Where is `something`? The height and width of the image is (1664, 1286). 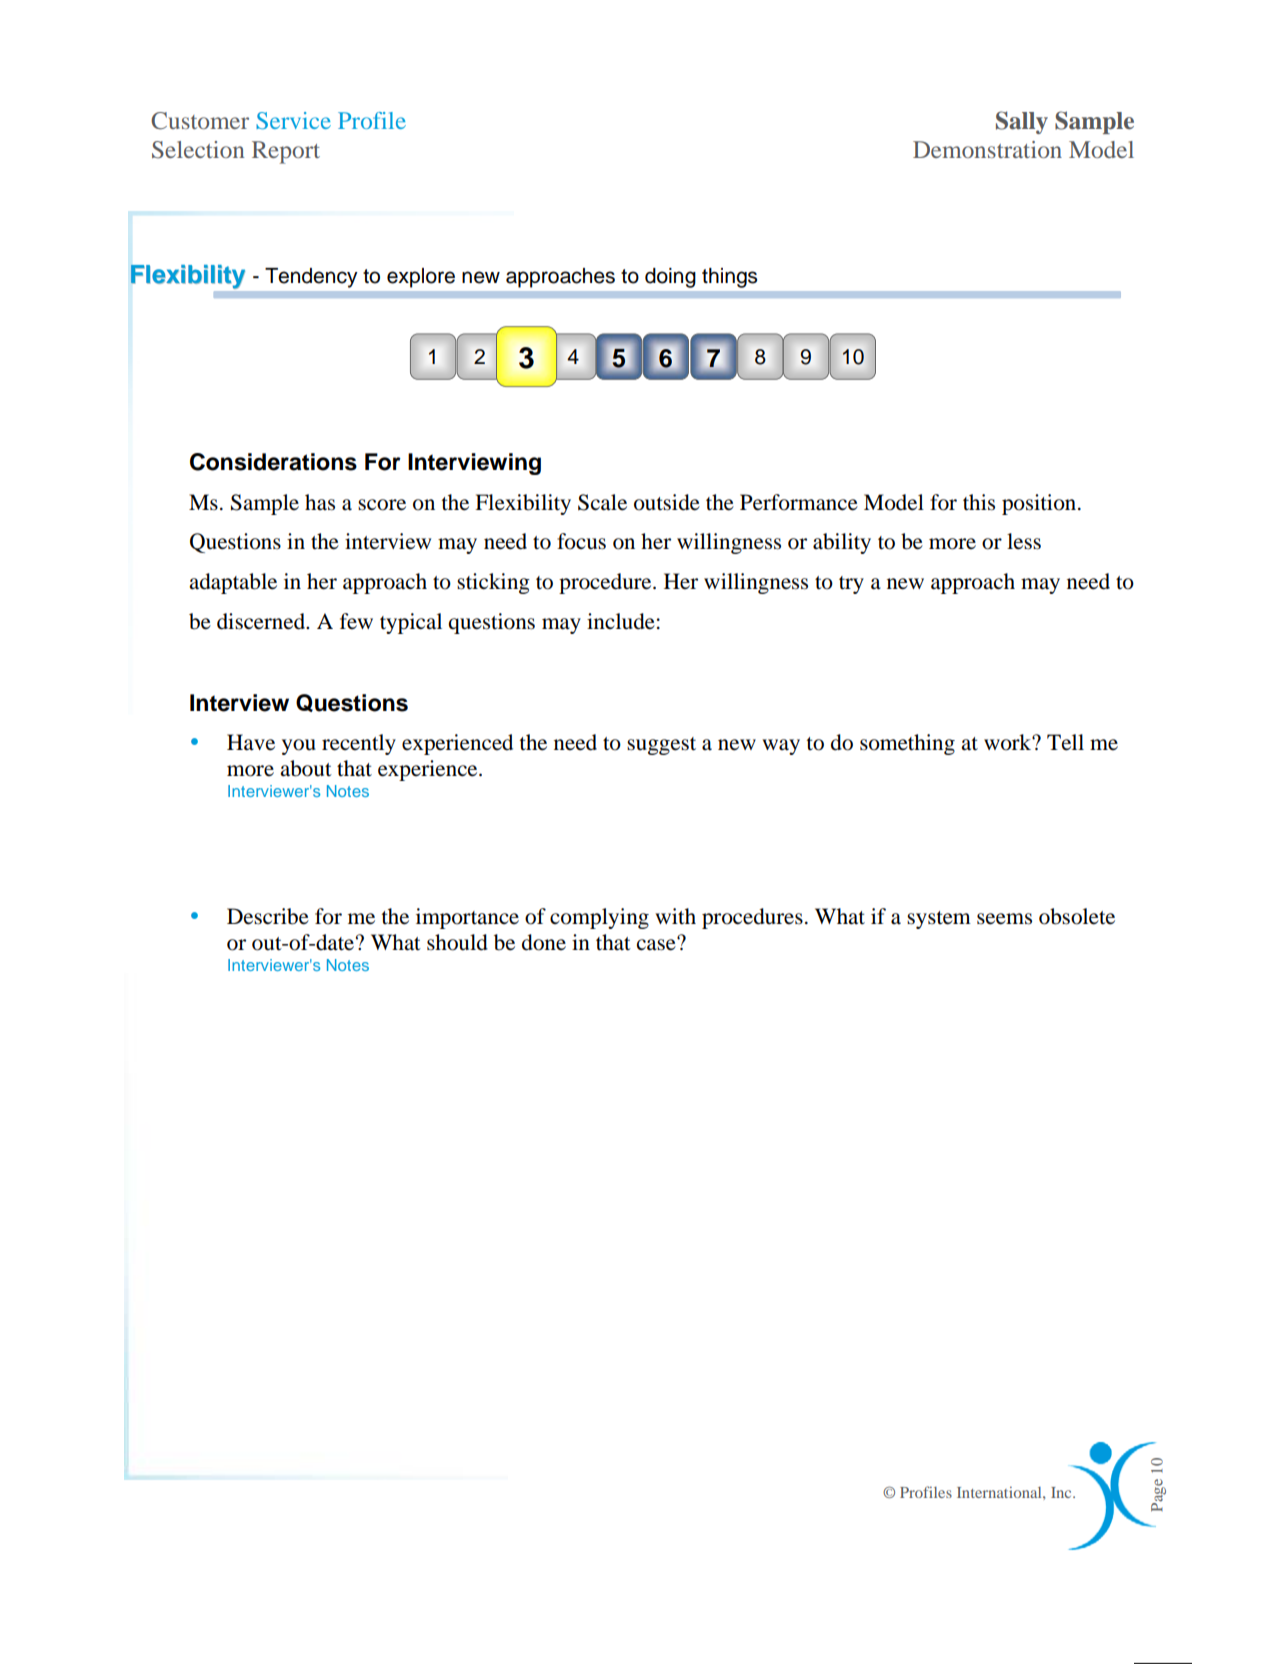
something is located at coordinates (907, 744).
